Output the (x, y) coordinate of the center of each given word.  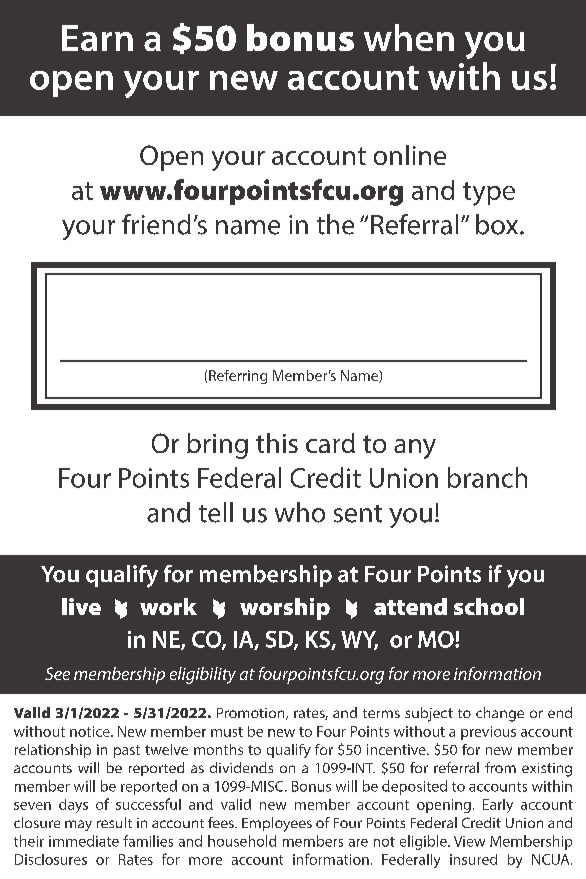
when (409, 37)
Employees (277, 824)
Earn (97, 38)
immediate (84, 841)
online (410, 155)
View (469, 841)
